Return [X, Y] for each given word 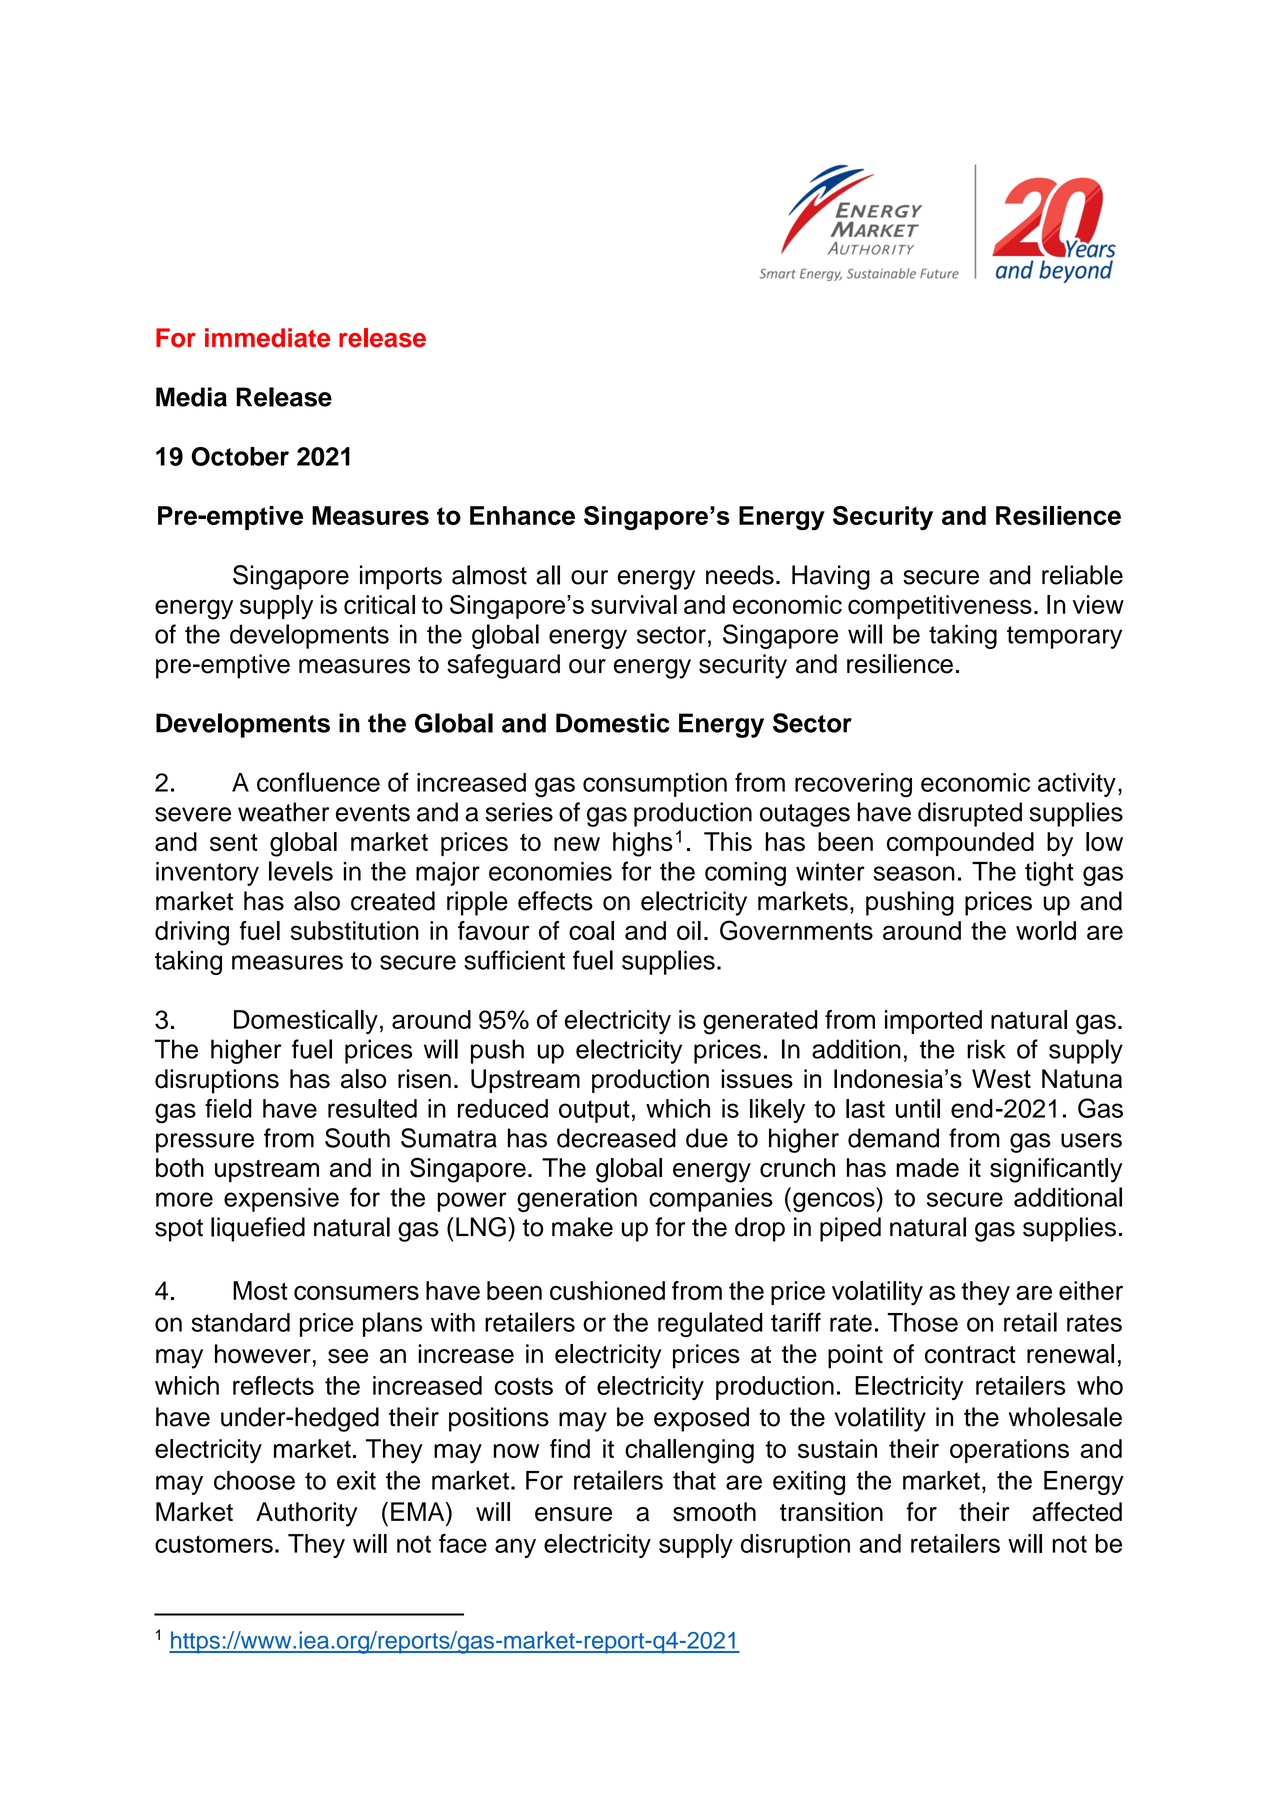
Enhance [522, 515]
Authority [306, 1514]
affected [1077, 1512]
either [1091, 1290]
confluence [318, 782]
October [240, 456]
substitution [355, 930]
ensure [573, 1514]
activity [1077, 785]
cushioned [607, 1290]
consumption [655, 785]
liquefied [258, 1229]
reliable [1082, 575]
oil [689, 930]
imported [933, 1022]
